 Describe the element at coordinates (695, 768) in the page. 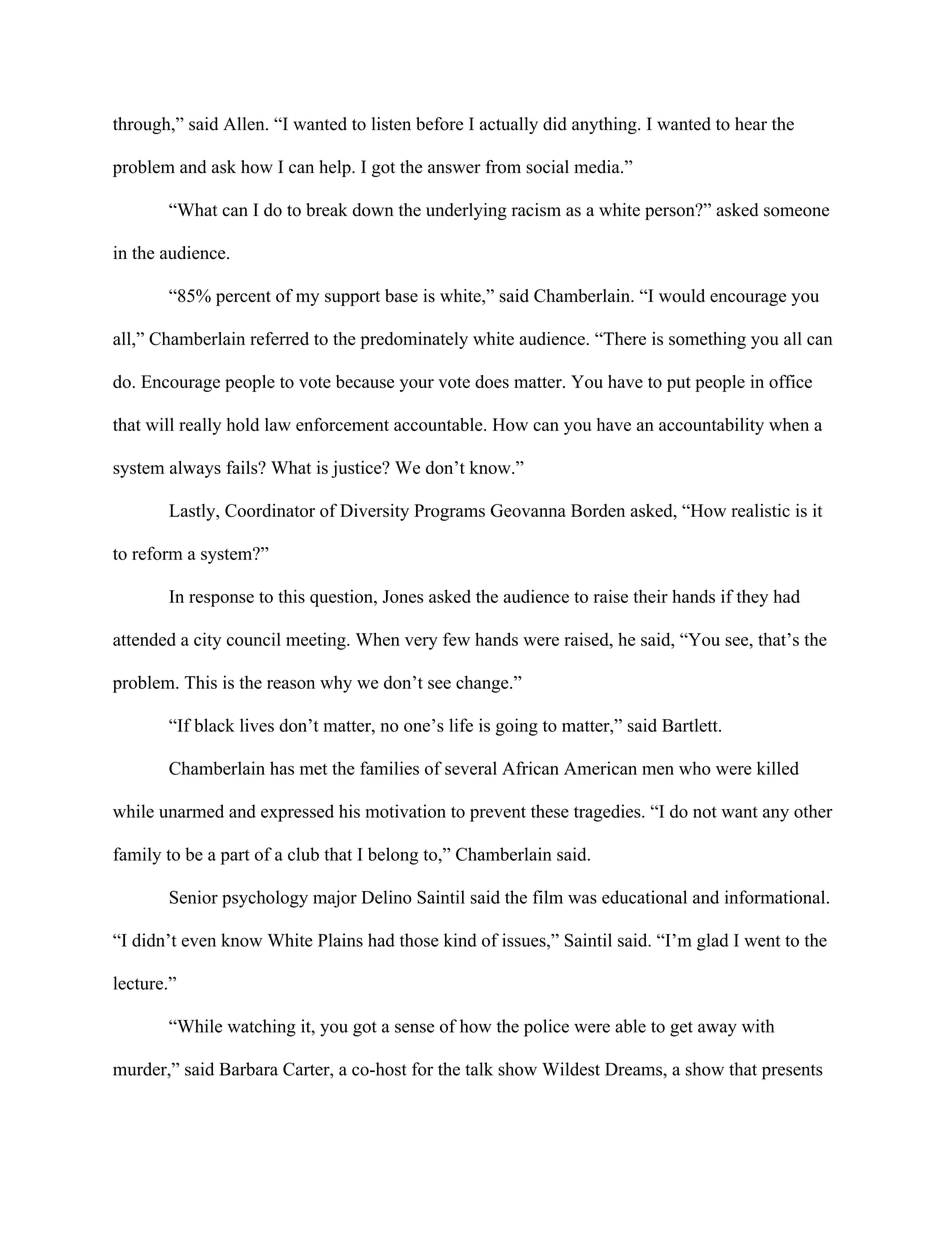

I see `who` at that location.
